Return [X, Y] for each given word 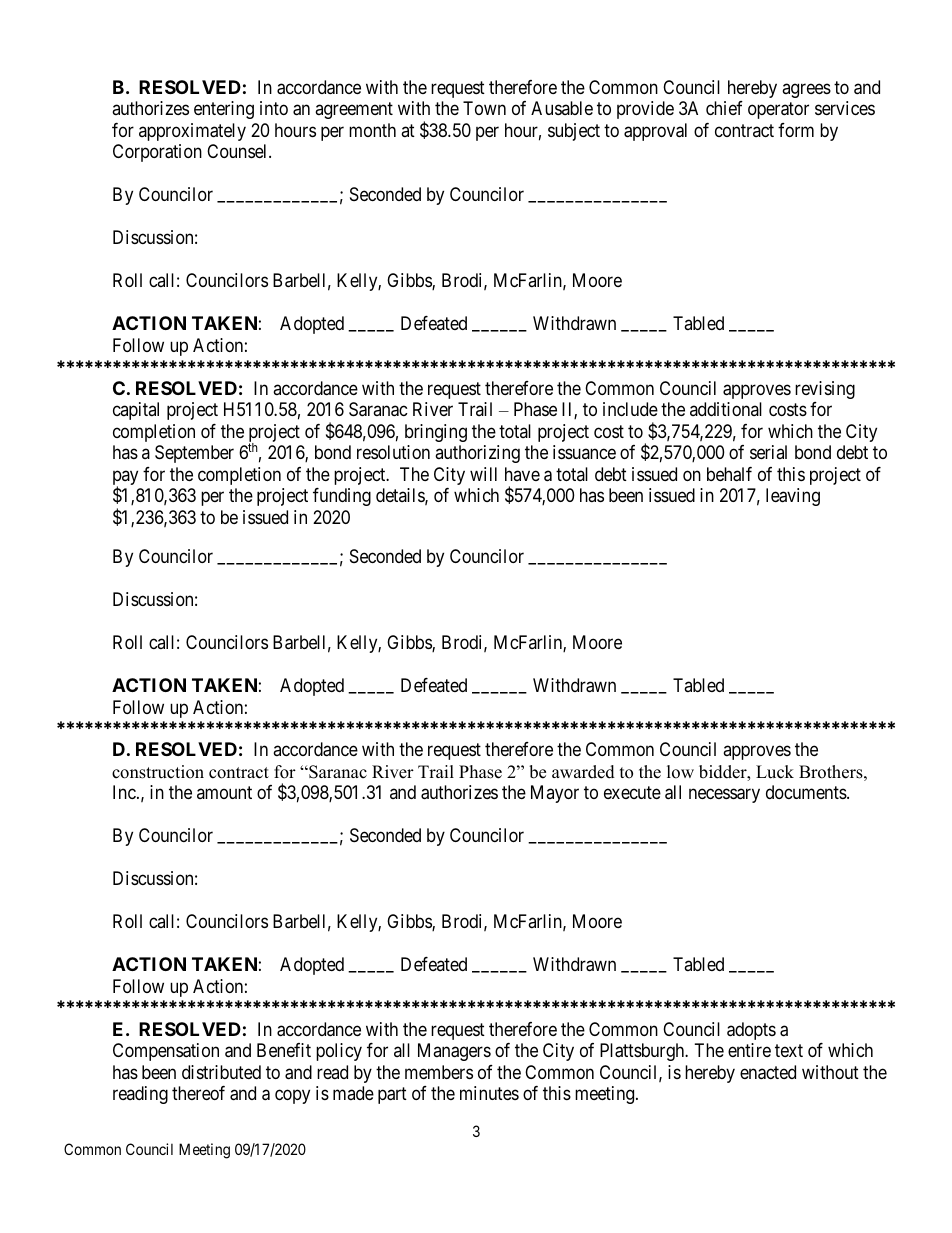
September [194, 454]
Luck [775, 772]
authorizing [477, 454]
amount [224, 792]
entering [224, 110]
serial [768, 452]
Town [484, 108]
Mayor [555, 794]
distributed [221, 1072]
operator [778, 111]
